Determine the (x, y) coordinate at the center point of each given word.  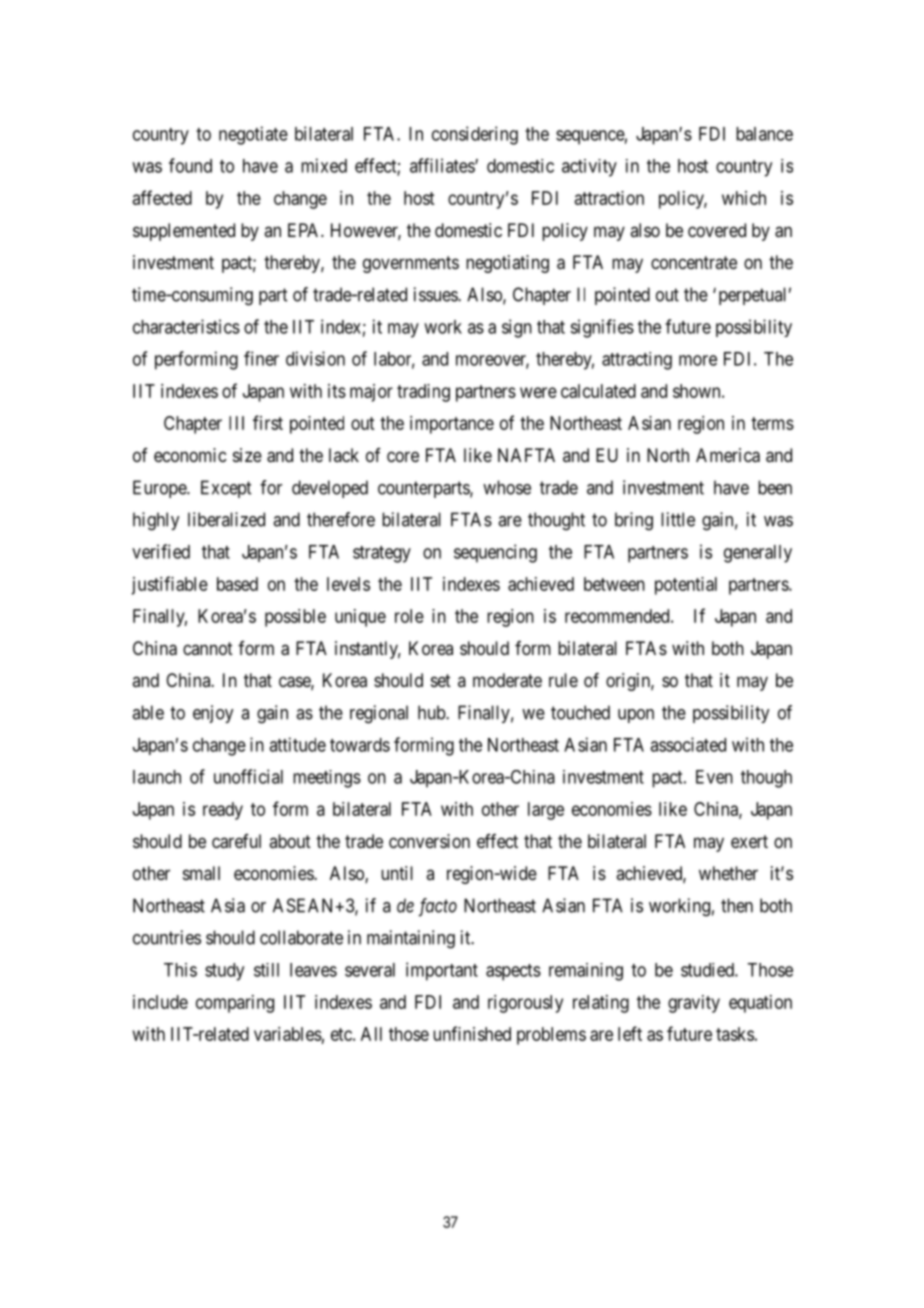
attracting (637, 361)
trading (423, 393)
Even (714, 777)
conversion (429, 841)
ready (223, 811)
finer (261, 358)
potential (686, 586)
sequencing (495, 553)
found (190, 165)
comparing (235, 1004)
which (744, 198)
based (237, 584)
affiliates (443, 165)
